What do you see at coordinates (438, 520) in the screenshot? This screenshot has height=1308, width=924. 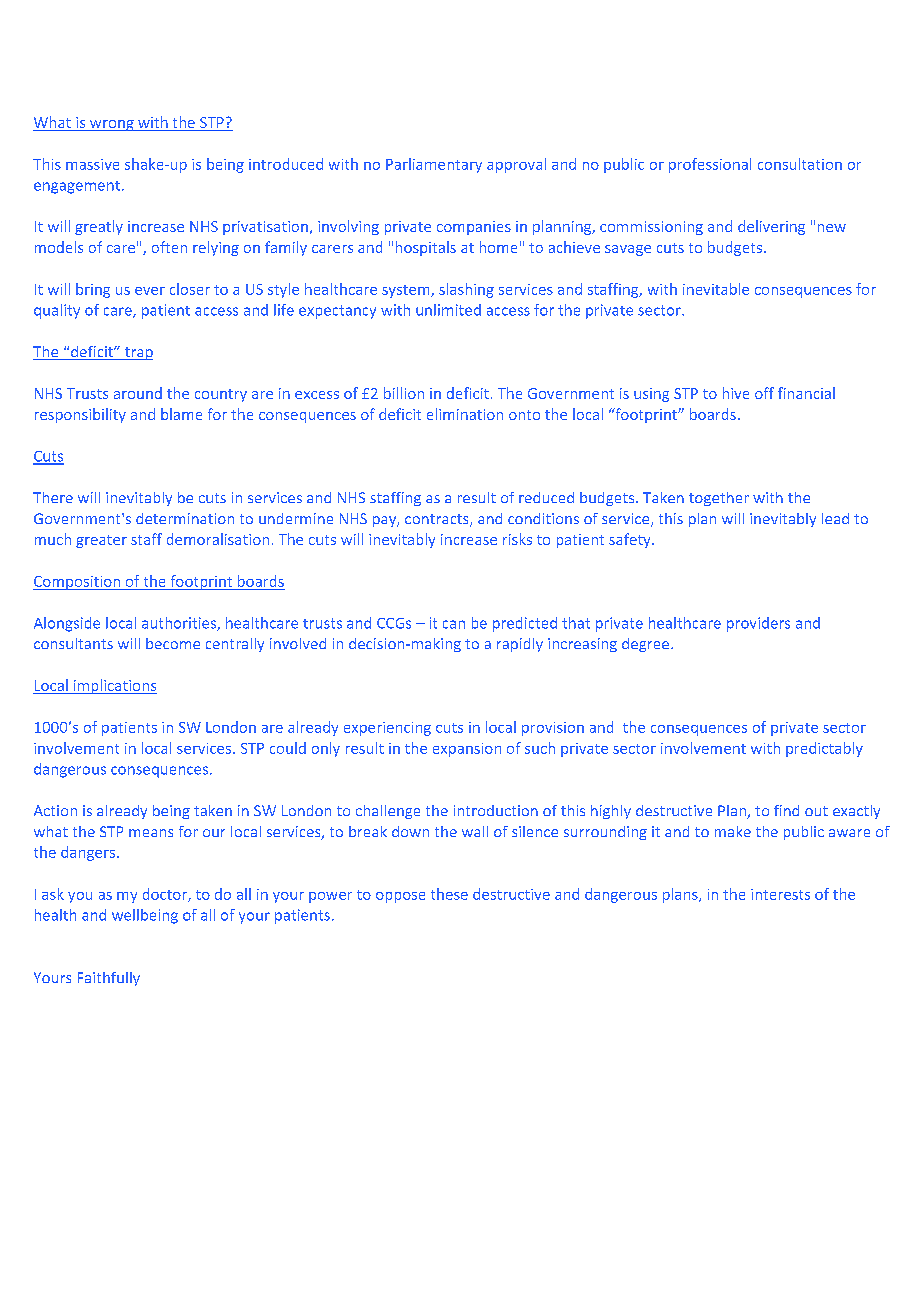 I see `contracts` at bounding box center [438, 520].
